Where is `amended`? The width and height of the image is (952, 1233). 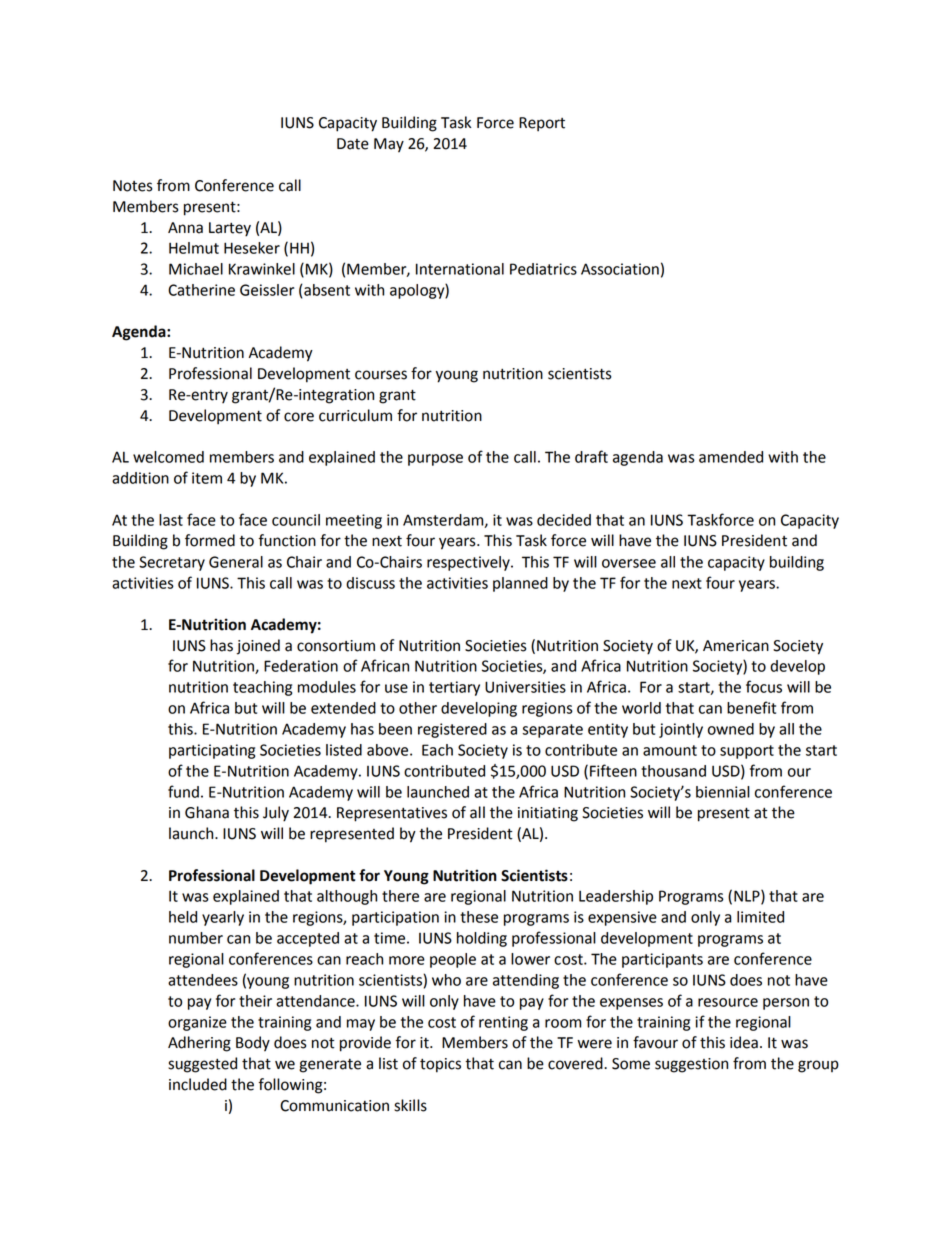
amended is located at coordinates (731, 457).
